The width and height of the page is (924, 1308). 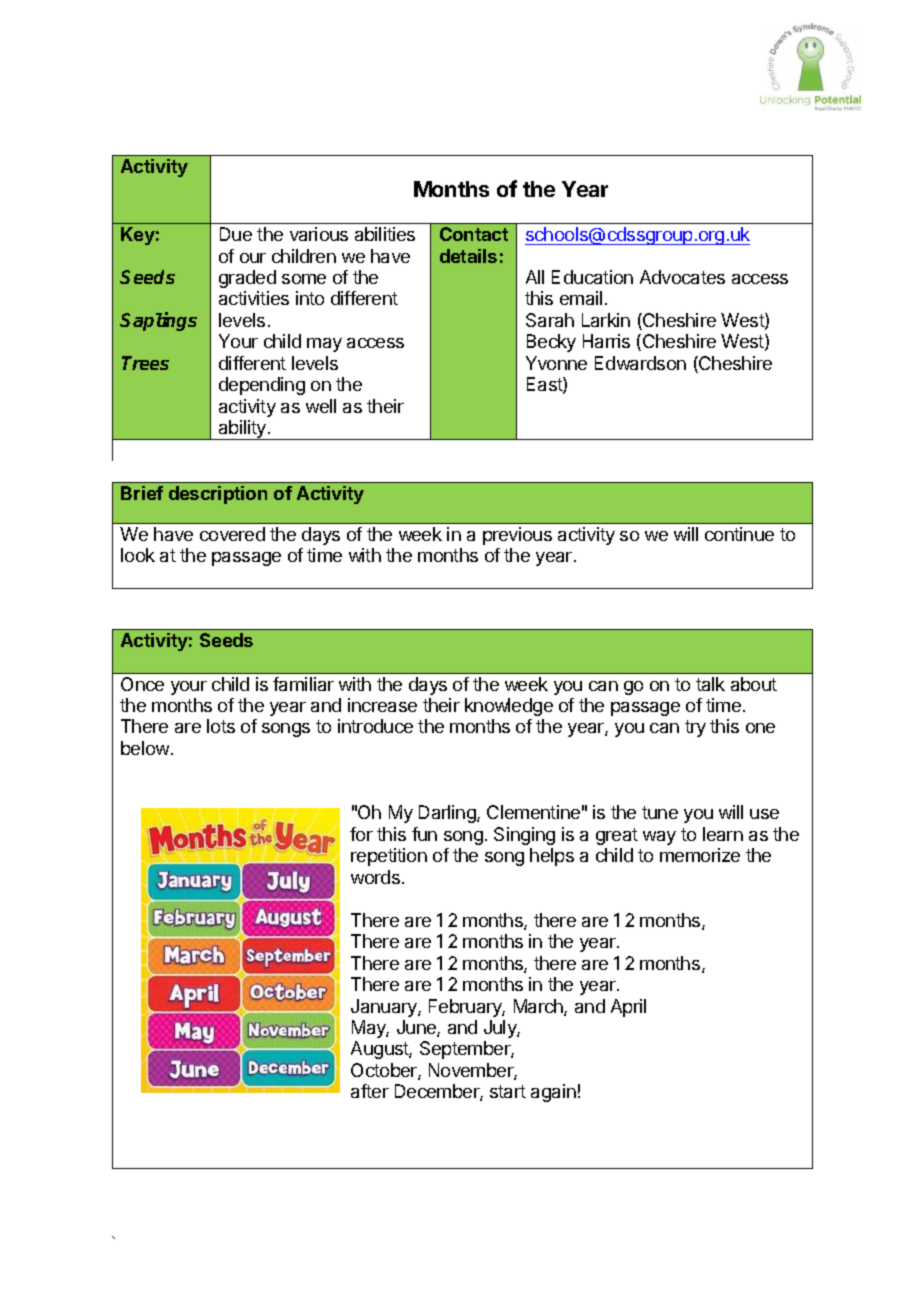 What do you see at coordinates (509, 707) in the page?
I see `knowledge` at bounding box center [509, 707].
